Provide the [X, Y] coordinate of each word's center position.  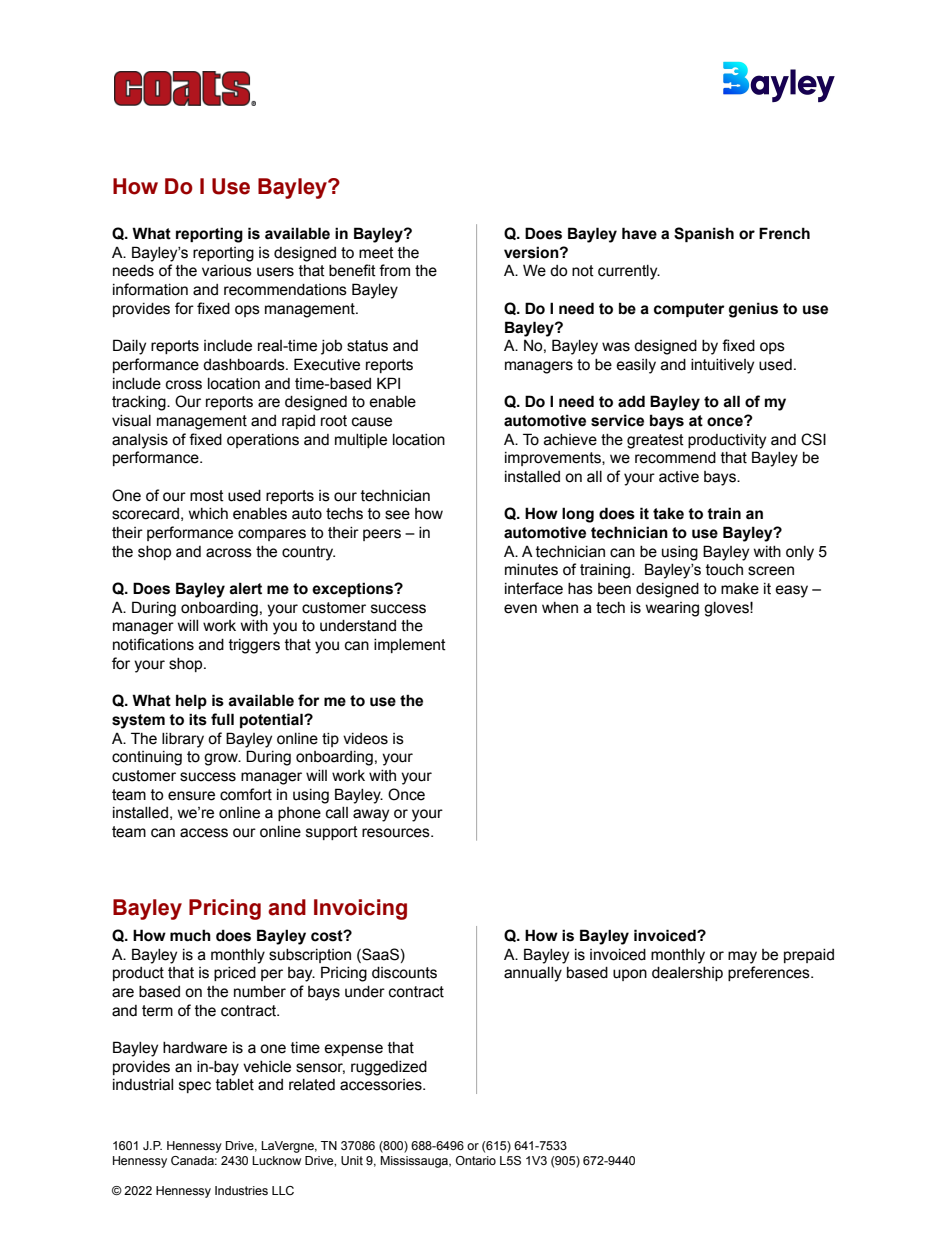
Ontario [476, 1160]
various [227, 271]
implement [410, 646]
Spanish [704, 234]
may [742, 957]
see [397, 515]
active [679, 477]
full [222, 719]
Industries [241, 1190]
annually [533, 974]
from [394, 270]
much [190, 935]
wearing [672, 609]
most [207, 496]
